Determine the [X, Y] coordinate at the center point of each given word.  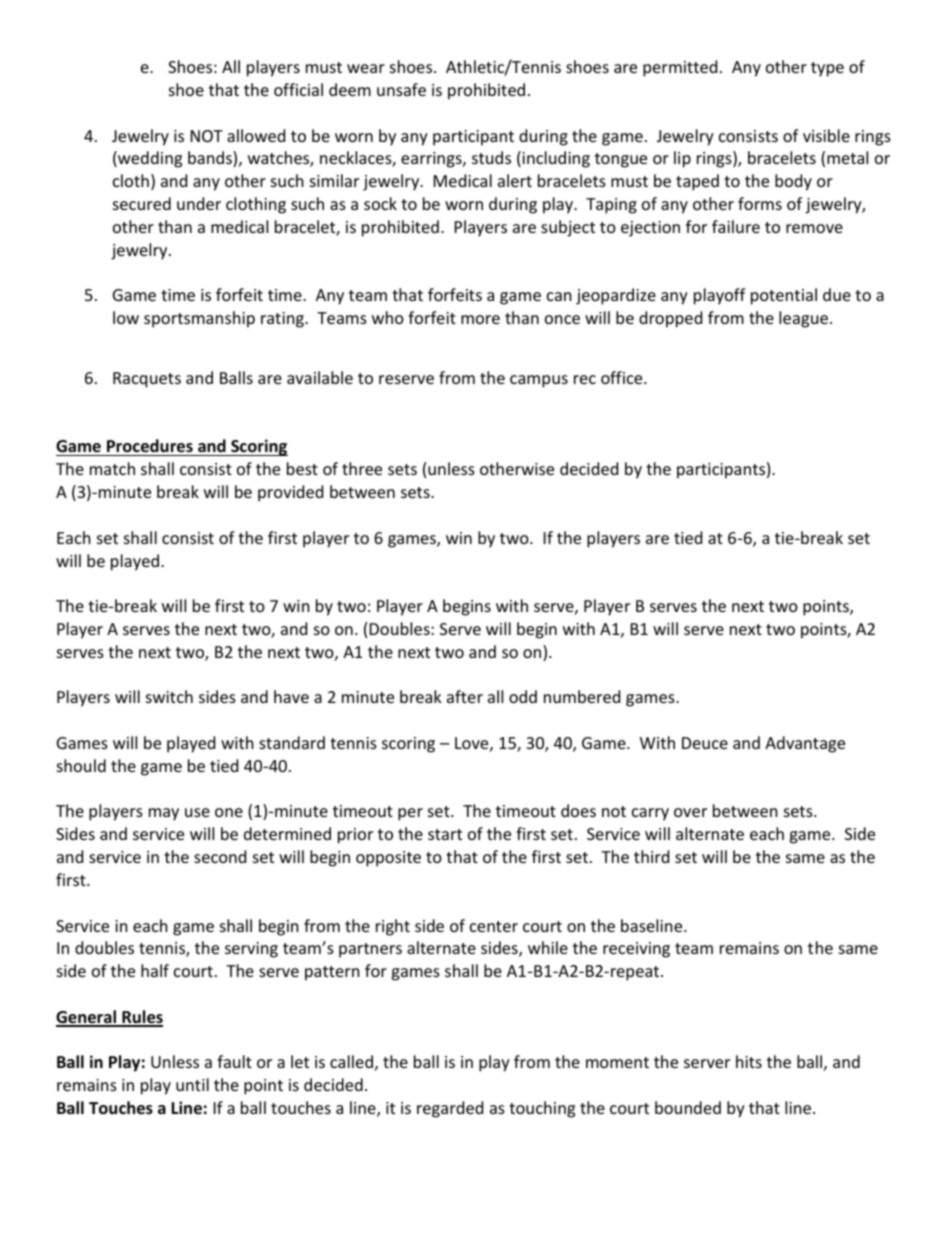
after [465, 696]
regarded [450, 1109]
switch [169, 696]
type [827, 69]
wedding [149, 159]
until [192, 1084]
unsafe [401, 89]
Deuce [705, 743]
